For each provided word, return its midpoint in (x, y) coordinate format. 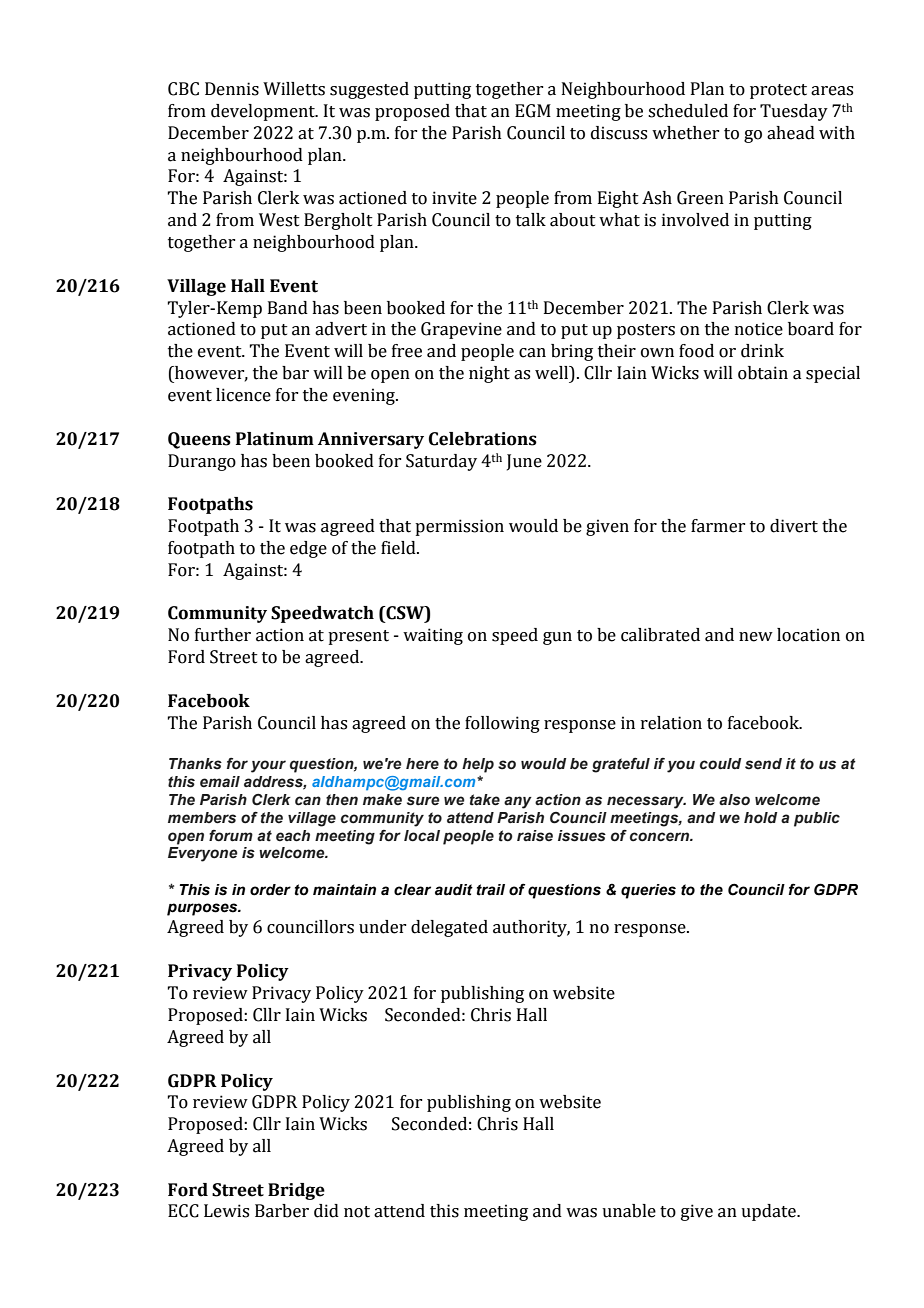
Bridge (296, 1191)
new (756, 637)
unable (629, 1211)
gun (557, 638)
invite (454, 198)
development (264, 112)
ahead (791, 133)
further (223, 635)
